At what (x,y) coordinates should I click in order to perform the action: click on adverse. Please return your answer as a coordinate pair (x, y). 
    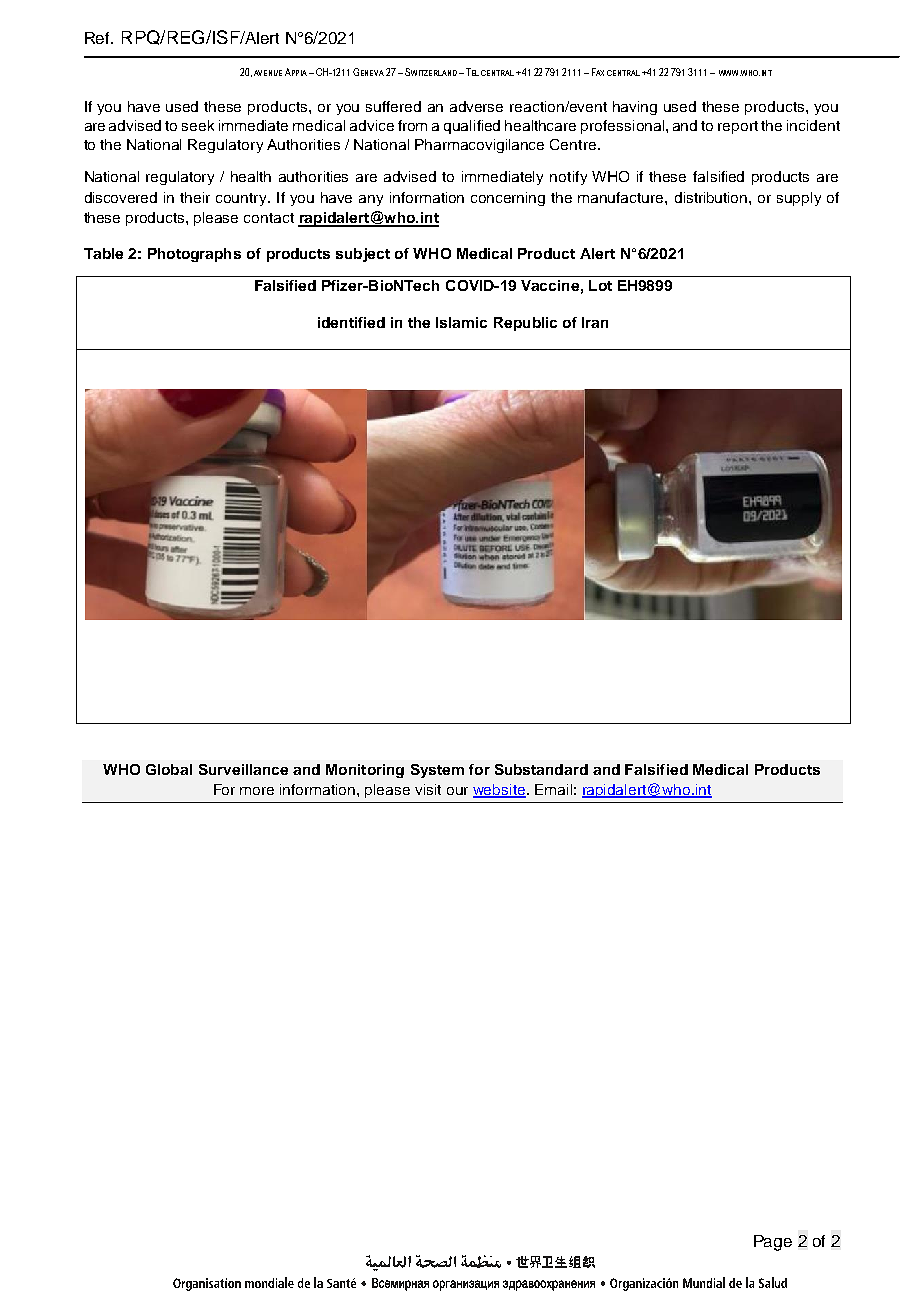
    Looking at the image, I should click on (476, 106).
